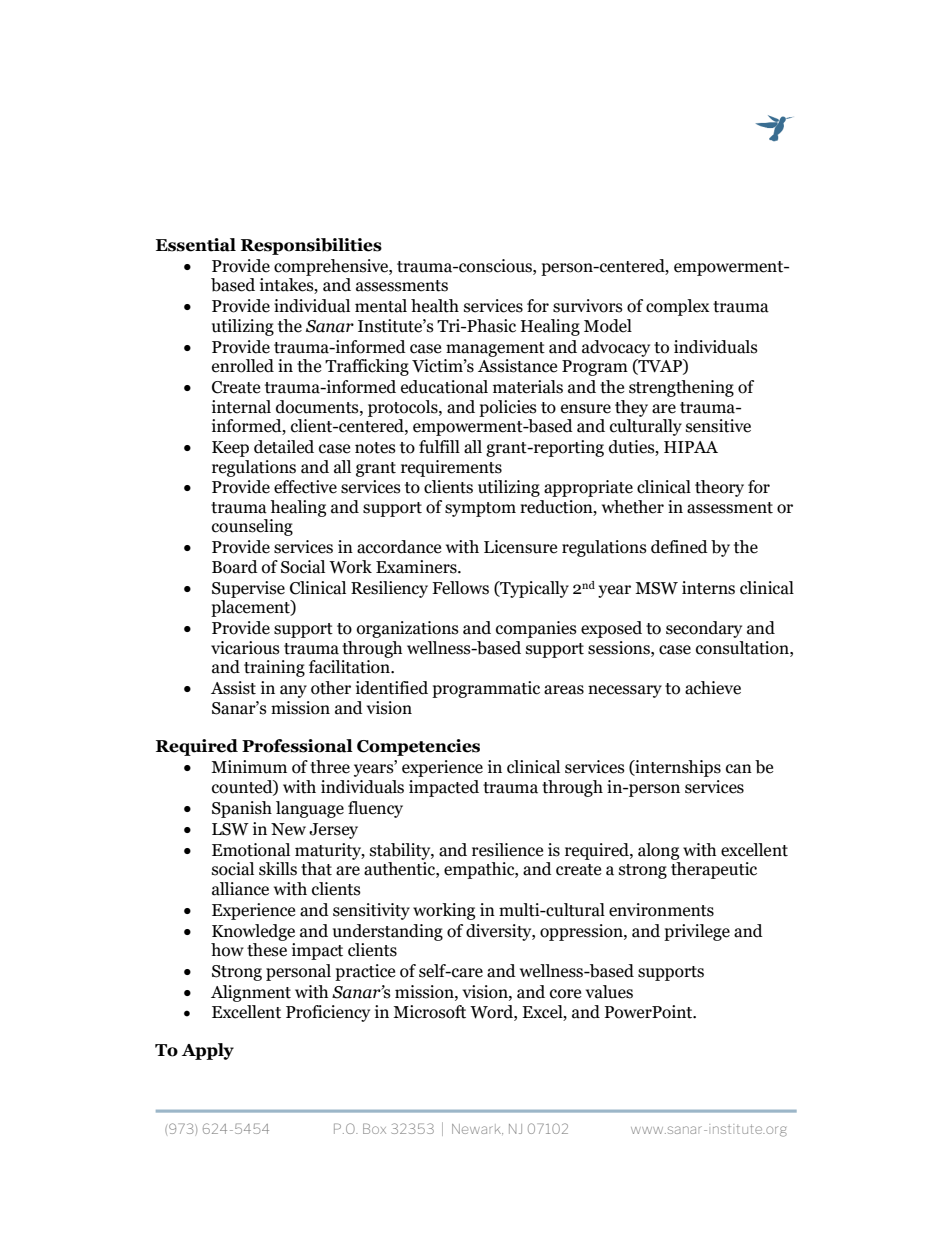  What do you see at coordinates (477, 1129) in the screenshot?
I see `Newark` at bounding box center [477, 1129].
